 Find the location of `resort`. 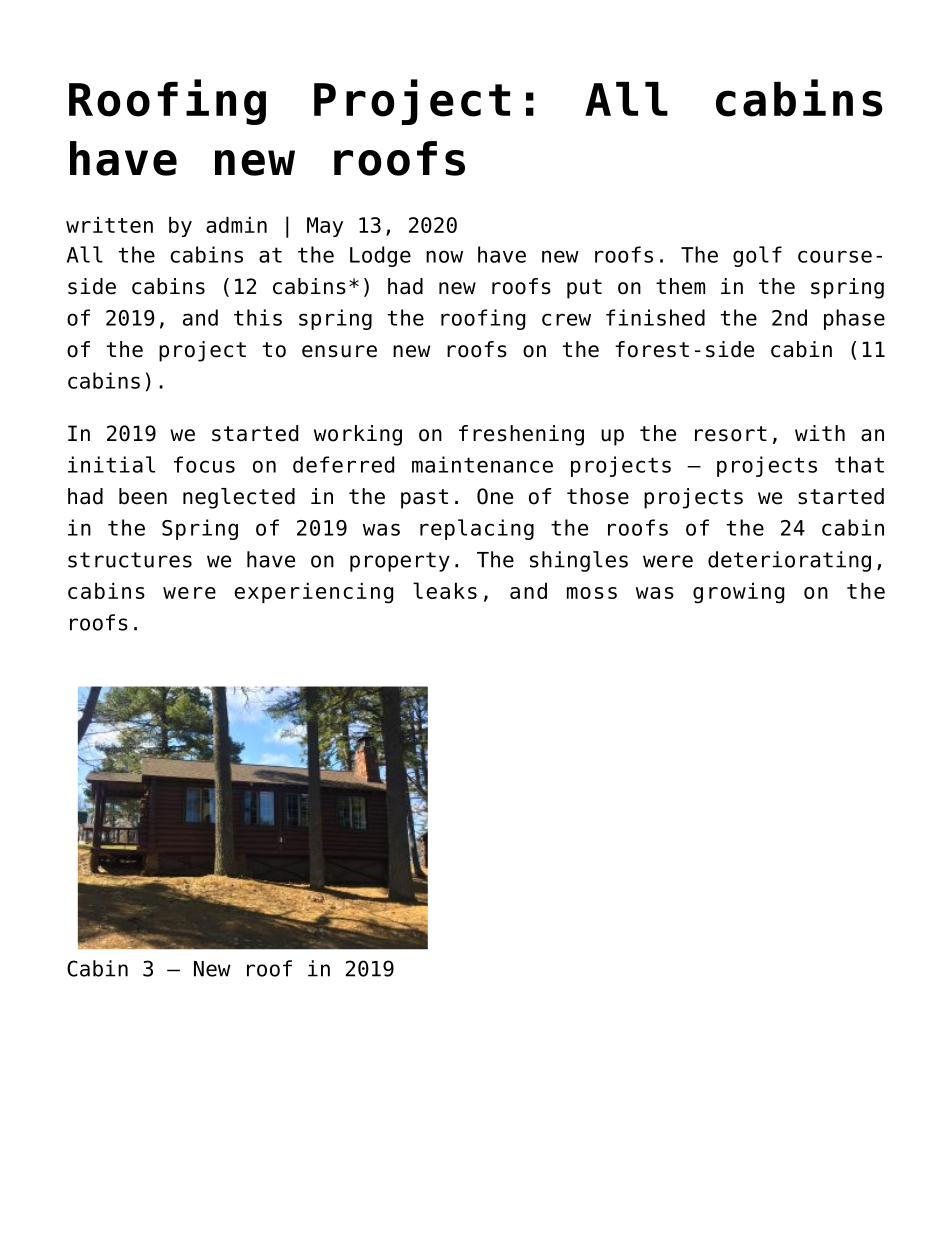

resort is located at coordinates (731, 434).
